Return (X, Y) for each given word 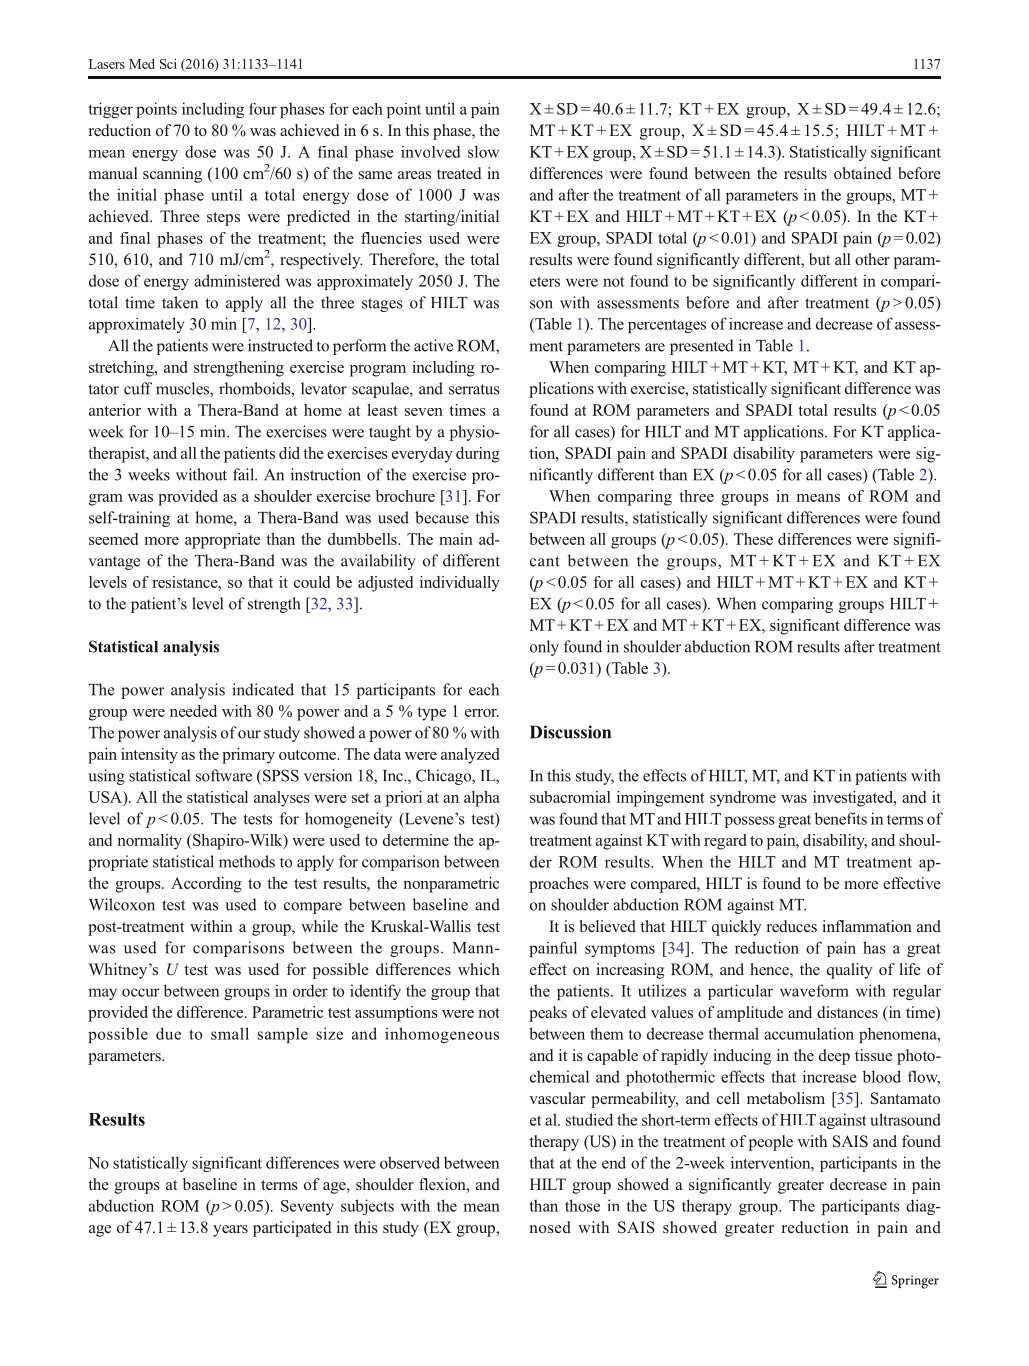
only (544, 648)
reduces (792, 926)
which (479, 969)
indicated (263, 689)
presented (702, 347)
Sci (168, 63)
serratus (474, 389)
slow (483, 151)
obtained (863, 173)
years (230, 1231)
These (753, 539)
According (206, 885)
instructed (280, 345)
